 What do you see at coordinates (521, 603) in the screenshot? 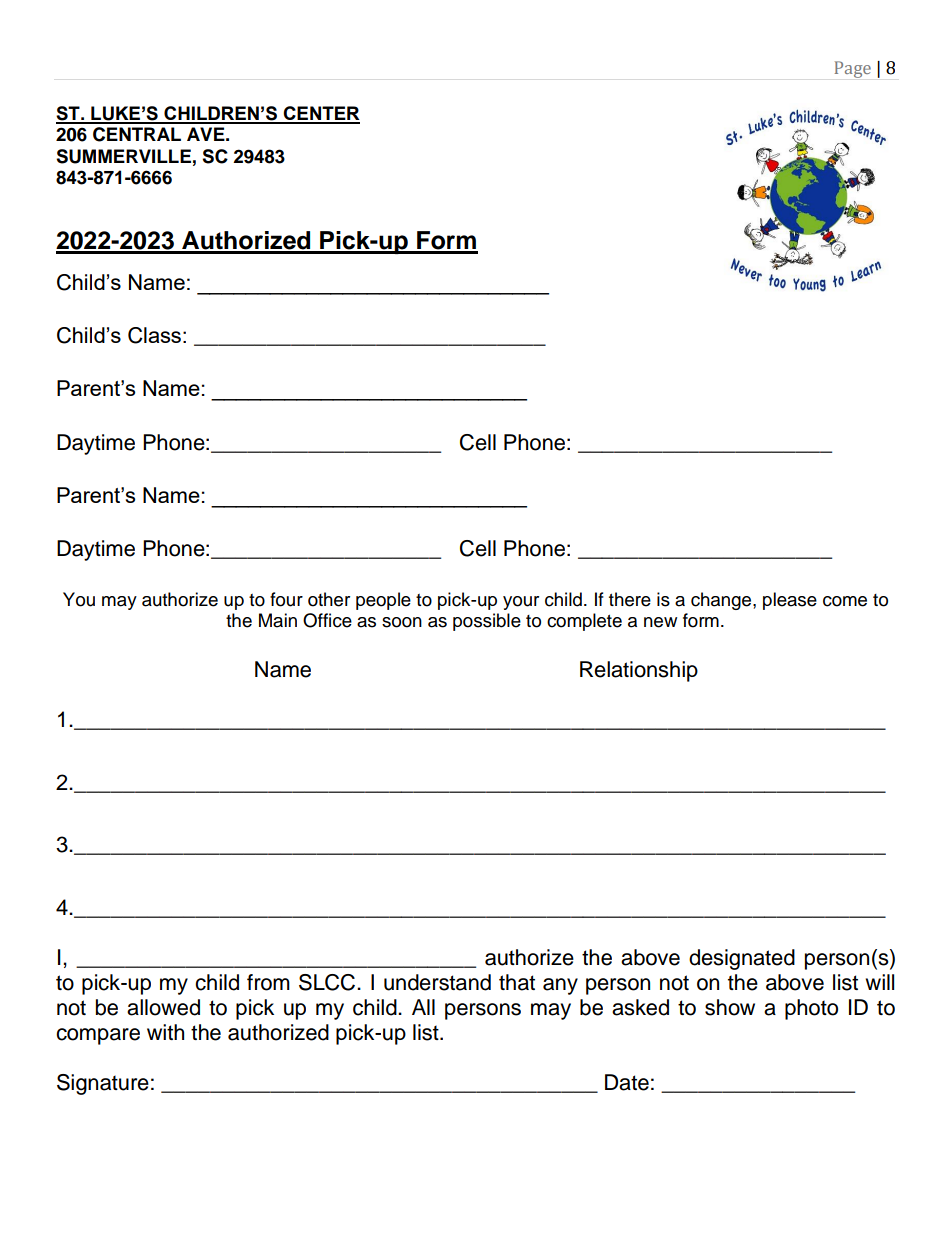
I see `your` at bounding box center [521, 603].
